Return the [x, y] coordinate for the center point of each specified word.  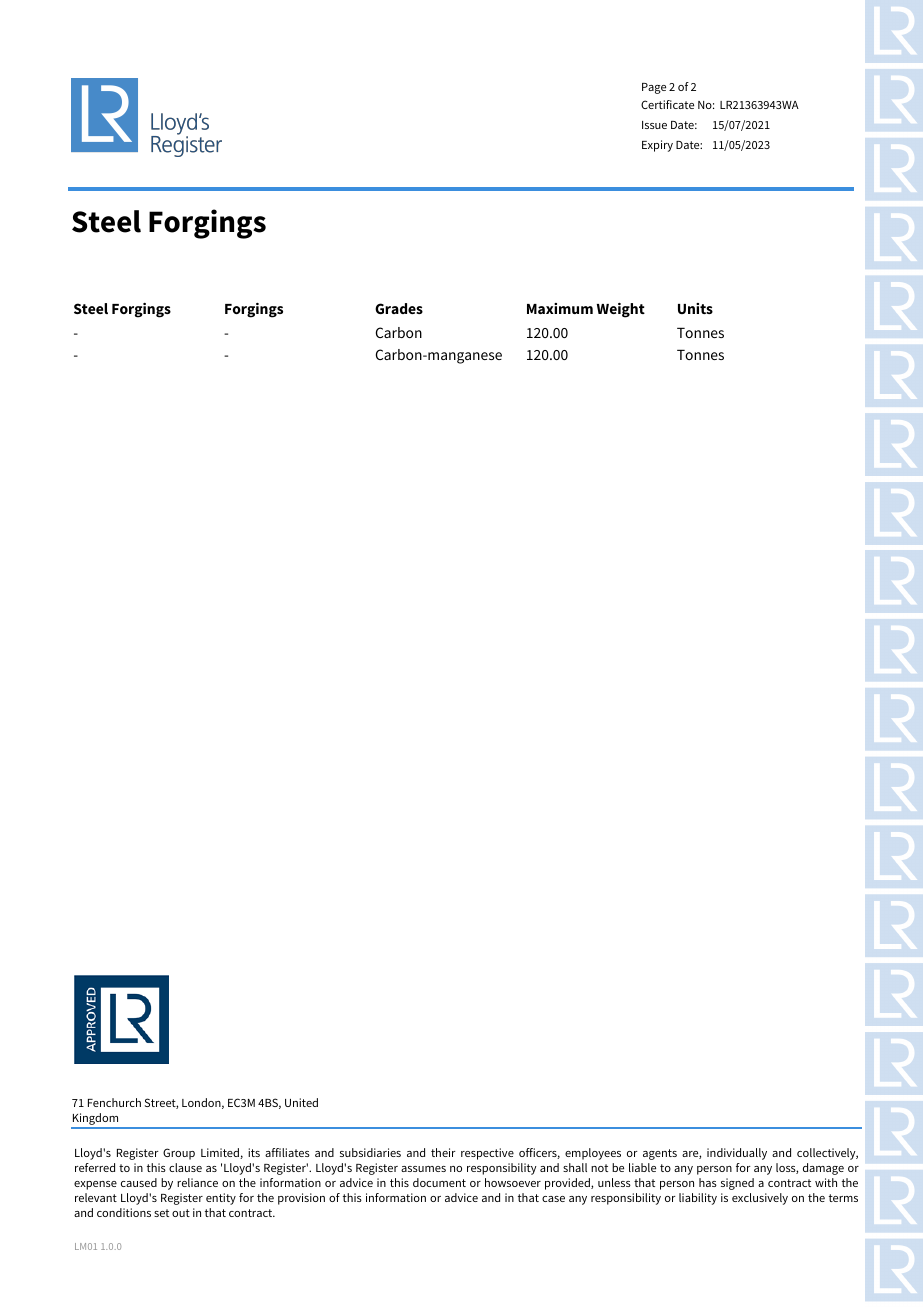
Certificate [667, 104]
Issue [654, 125]
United [301, 1102]
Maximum [560, 308]
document [439, 1182]
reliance [197, 1182]
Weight [621, 310]
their [443, 1152]
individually [737, 1154]
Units [695, 308]
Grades [399, 308]
